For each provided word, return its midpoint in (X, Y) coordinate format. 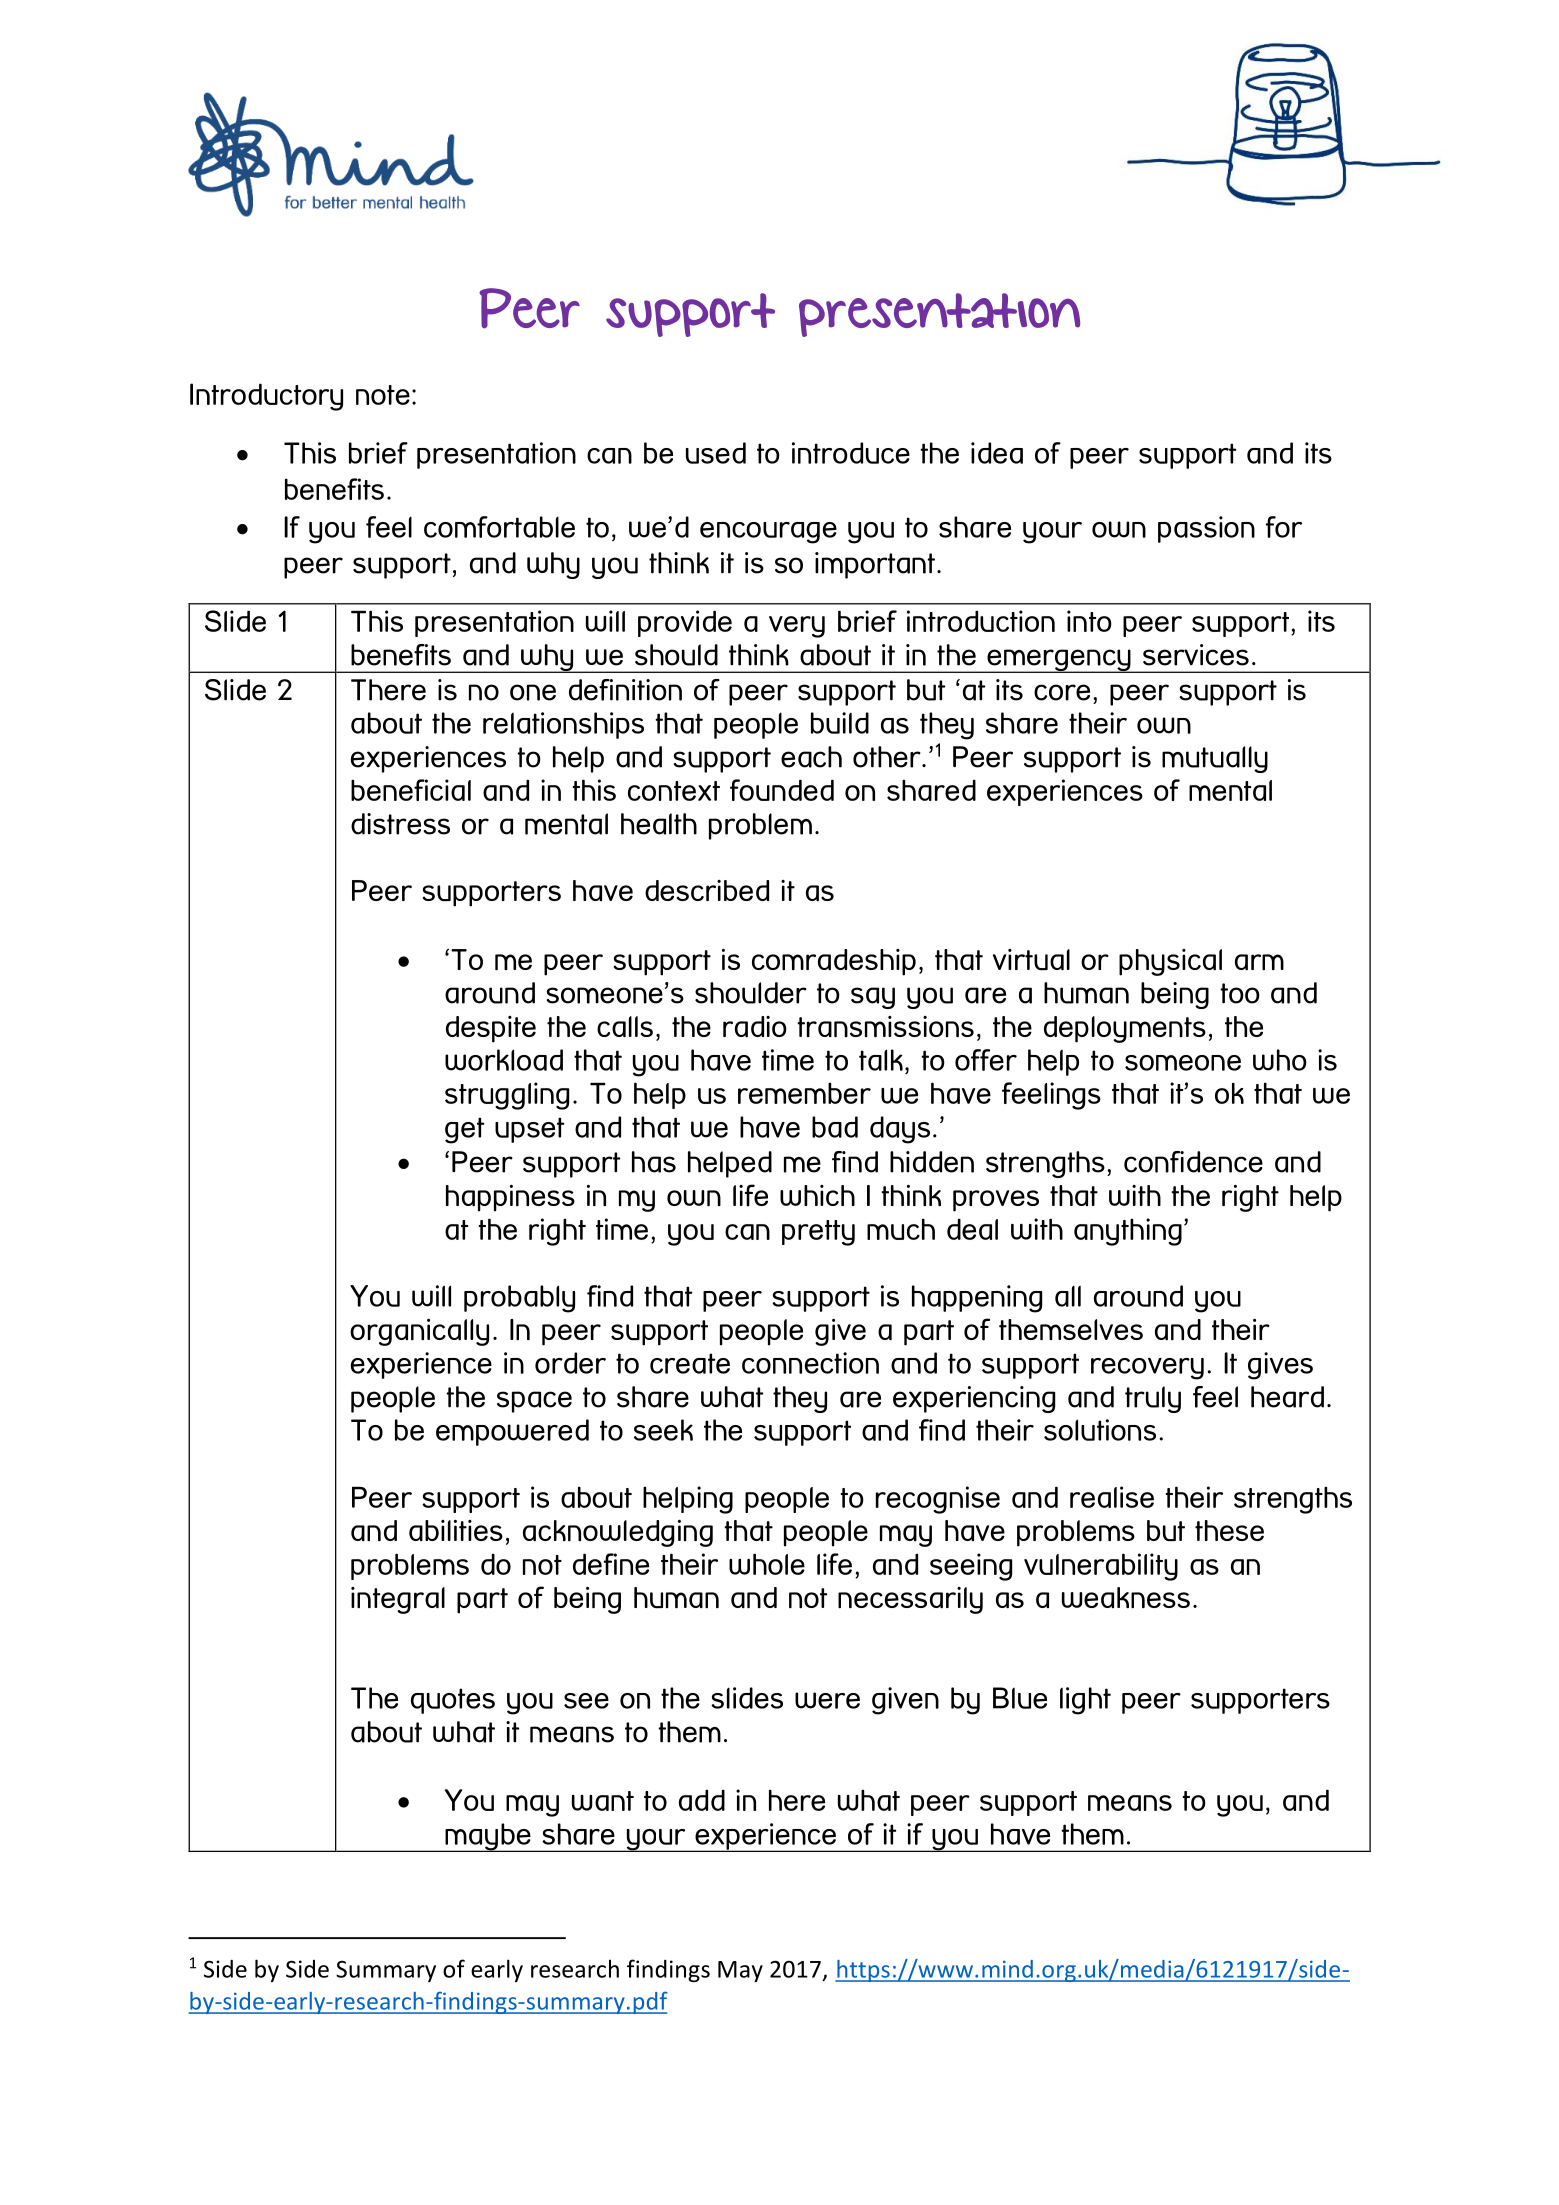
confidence (1193, 1162)
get (464, 1130)
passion (1206, 529)
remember (804, 1093)
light (1085, 1701)
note (383, 395)
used (716, 453)
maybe (488, 1837)
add (702, 1800)
